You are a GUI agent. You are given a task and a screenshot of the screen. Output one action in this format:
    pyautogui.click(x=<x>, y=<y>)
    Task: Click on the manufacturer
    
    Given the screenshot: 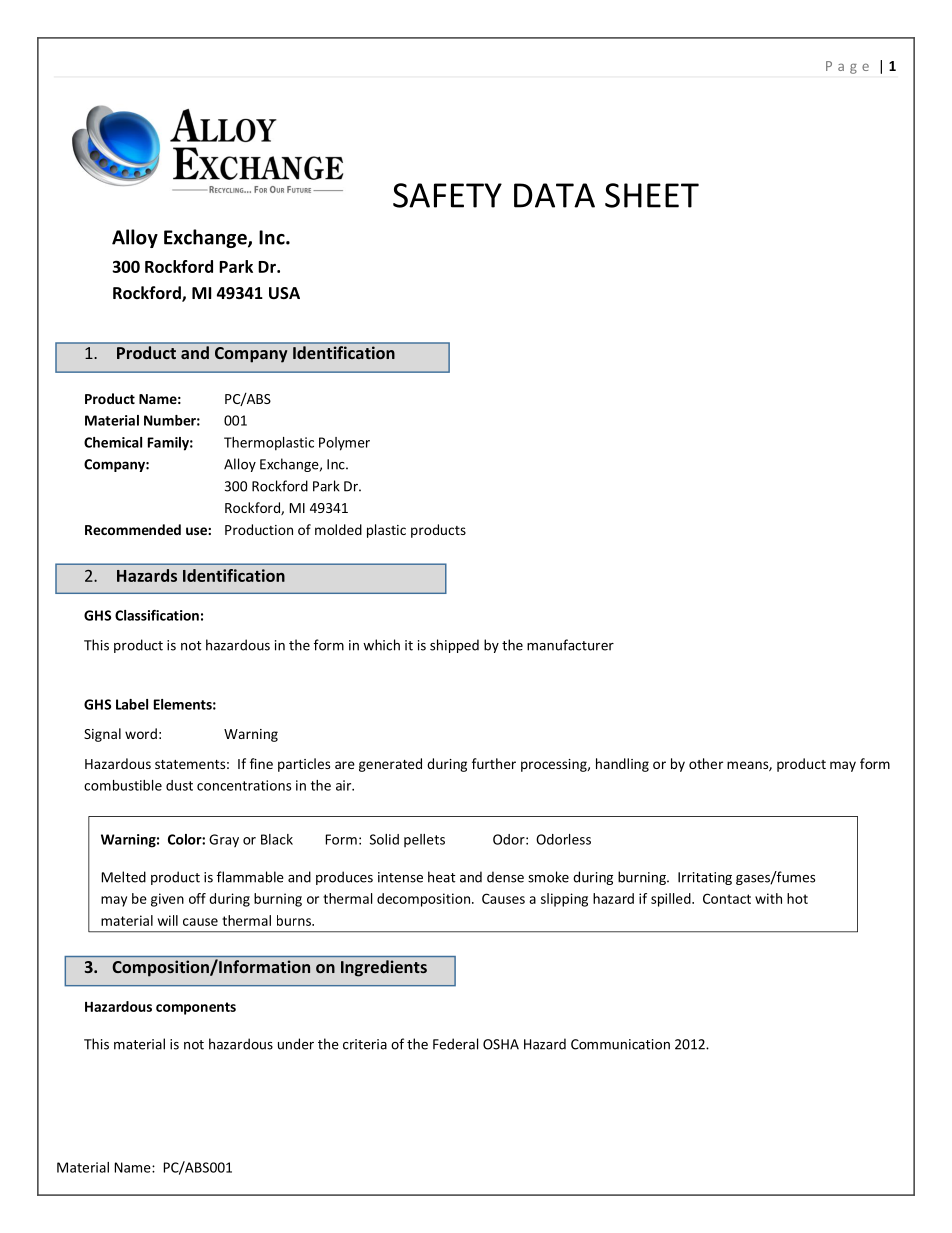 What is the action you would take?
    pyautogui.click(x=570, y=645)
